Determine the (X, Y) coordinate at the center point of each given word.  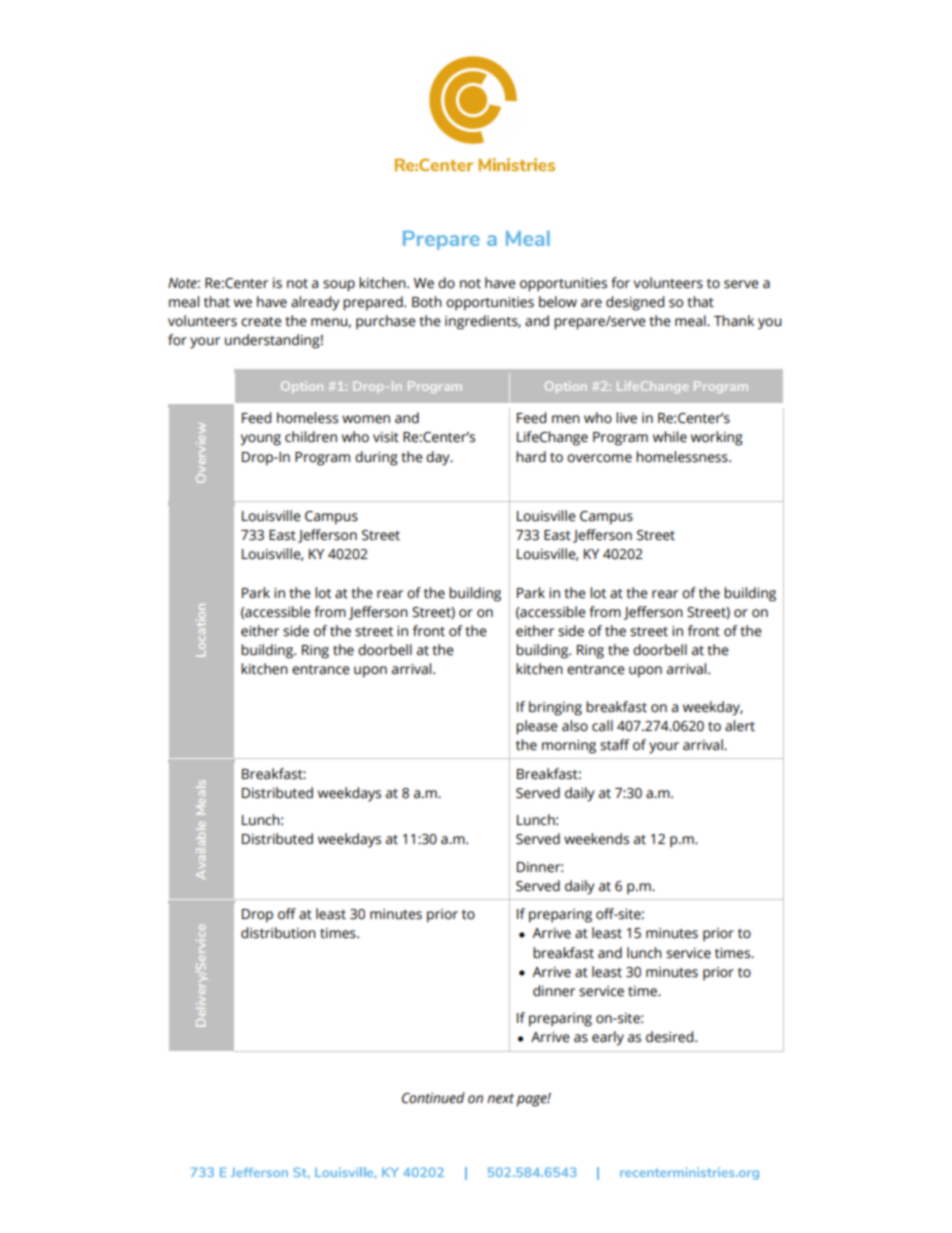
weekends (596, 839)
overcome (599, 458)
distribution (278, 933)
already (315, 303)
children (311, 437)
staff (615, 745)
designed (635, 303)
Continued (433, 1098)
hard (531, 457)
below (558, 302)
